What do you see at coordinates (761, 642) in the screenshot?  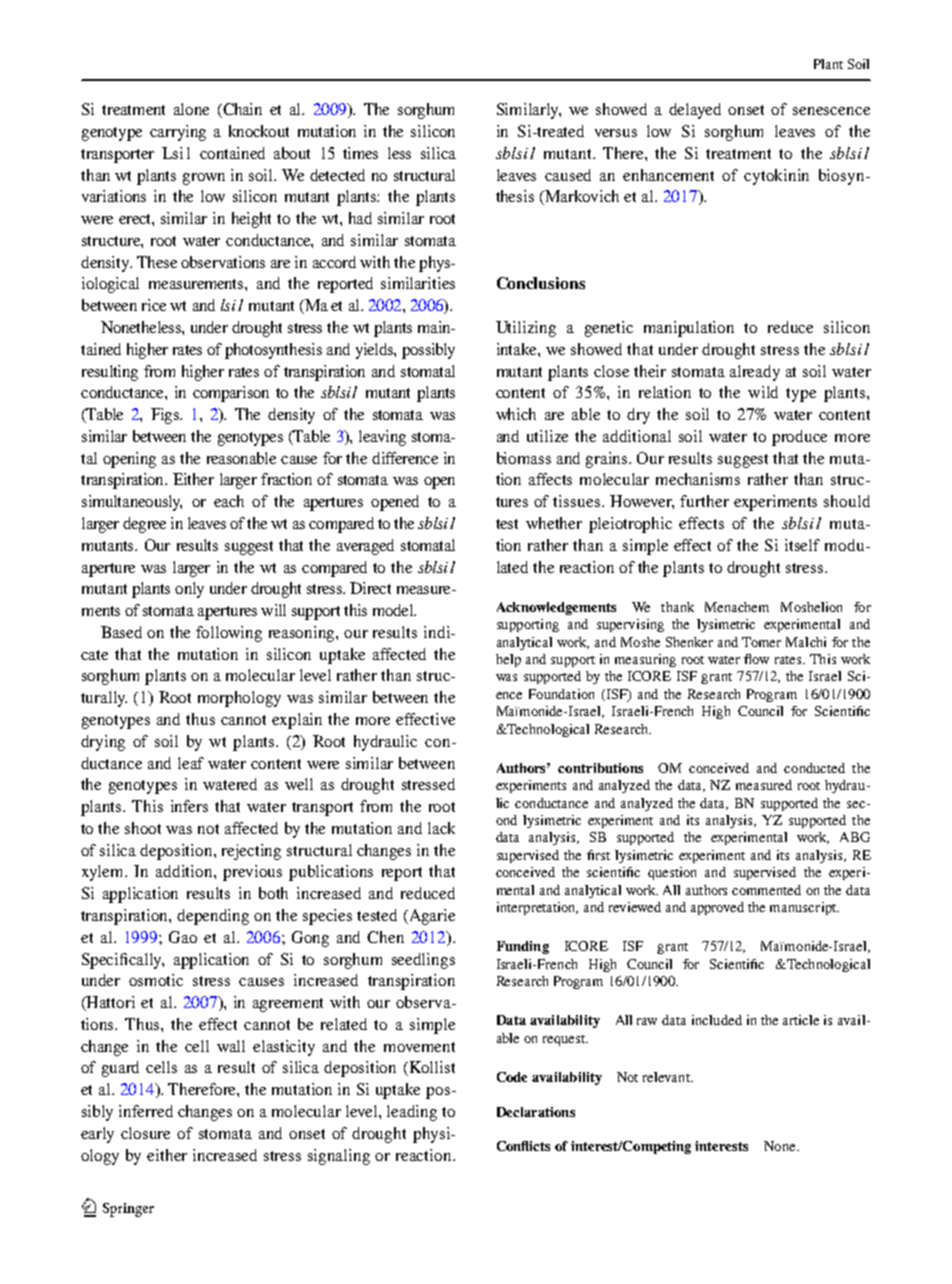 I see `Tomer` at bounding box center [761, 642].
